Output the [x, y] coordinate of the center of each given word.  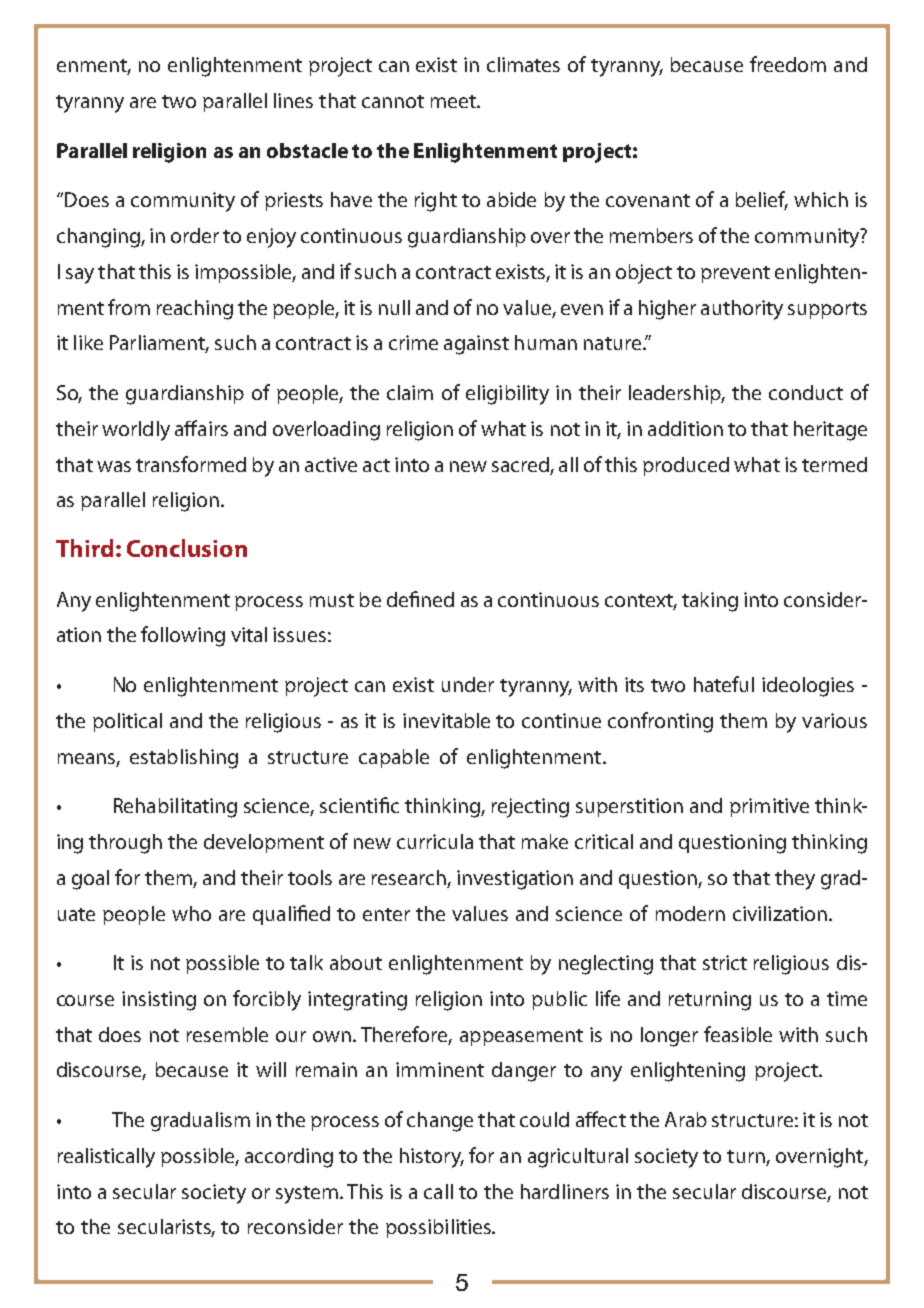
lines [293, 100]
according [289, 1158]
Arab [686, 1119]
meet [454, 101]
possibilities [439, 1228]
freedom [788, 64]
